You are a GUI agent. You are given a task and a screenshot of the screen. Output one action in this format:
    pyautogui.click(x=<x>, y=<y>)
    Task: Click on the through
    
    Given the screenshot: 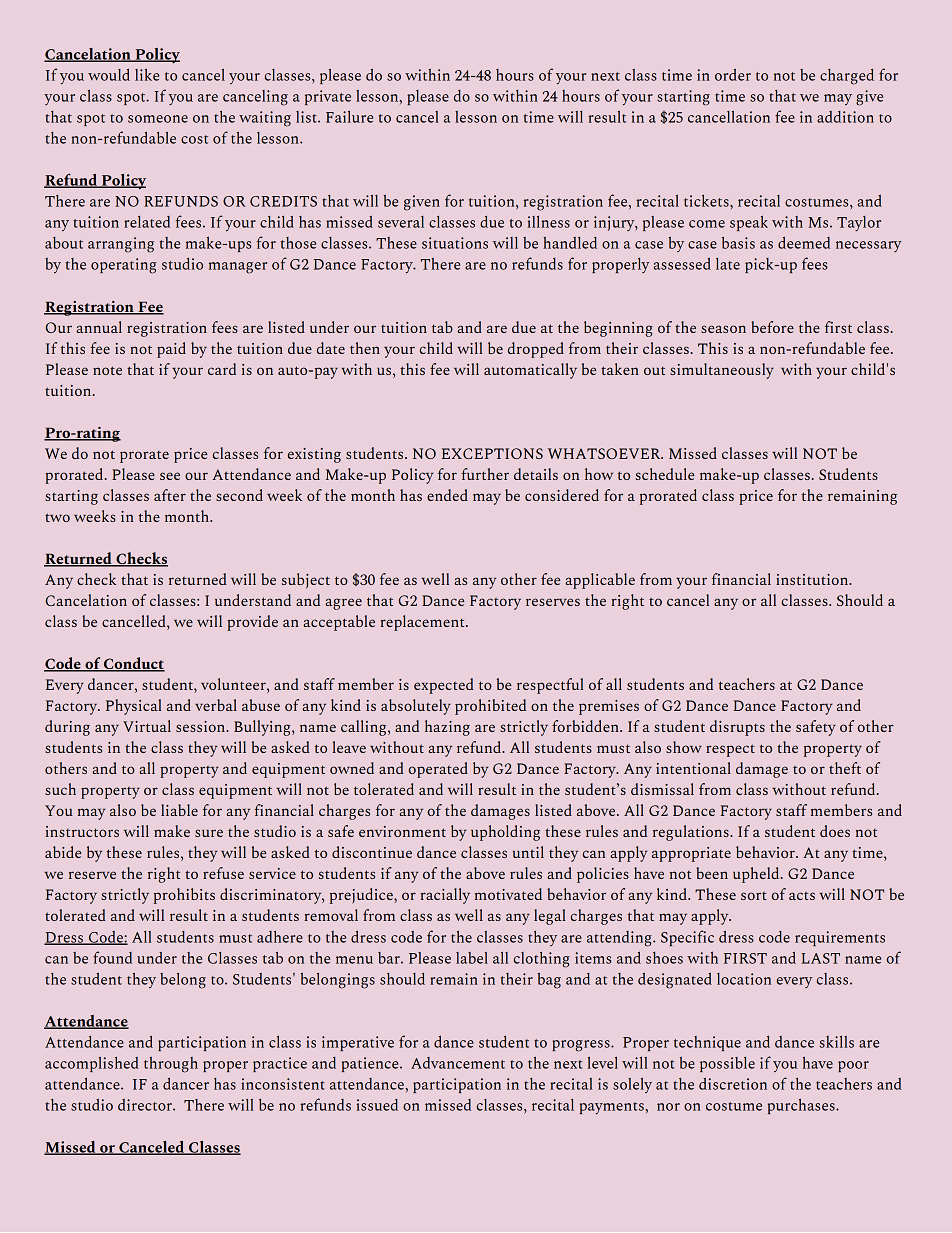 What is the action you would take?
    pyautogui.click(x=171, y=1065)
